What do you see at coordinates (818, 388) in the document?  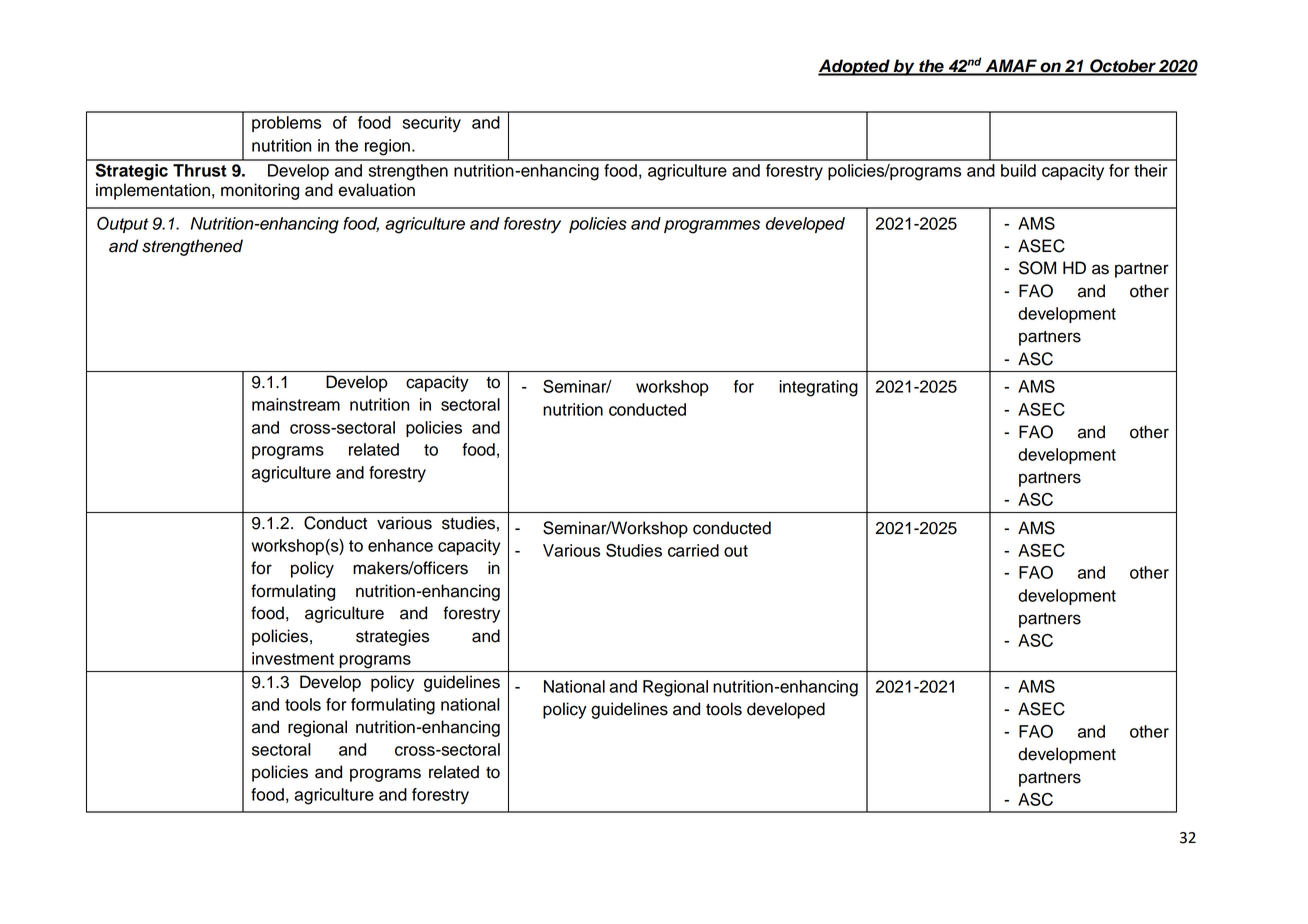 I see `integrating` at bounding box center [818, 388].
